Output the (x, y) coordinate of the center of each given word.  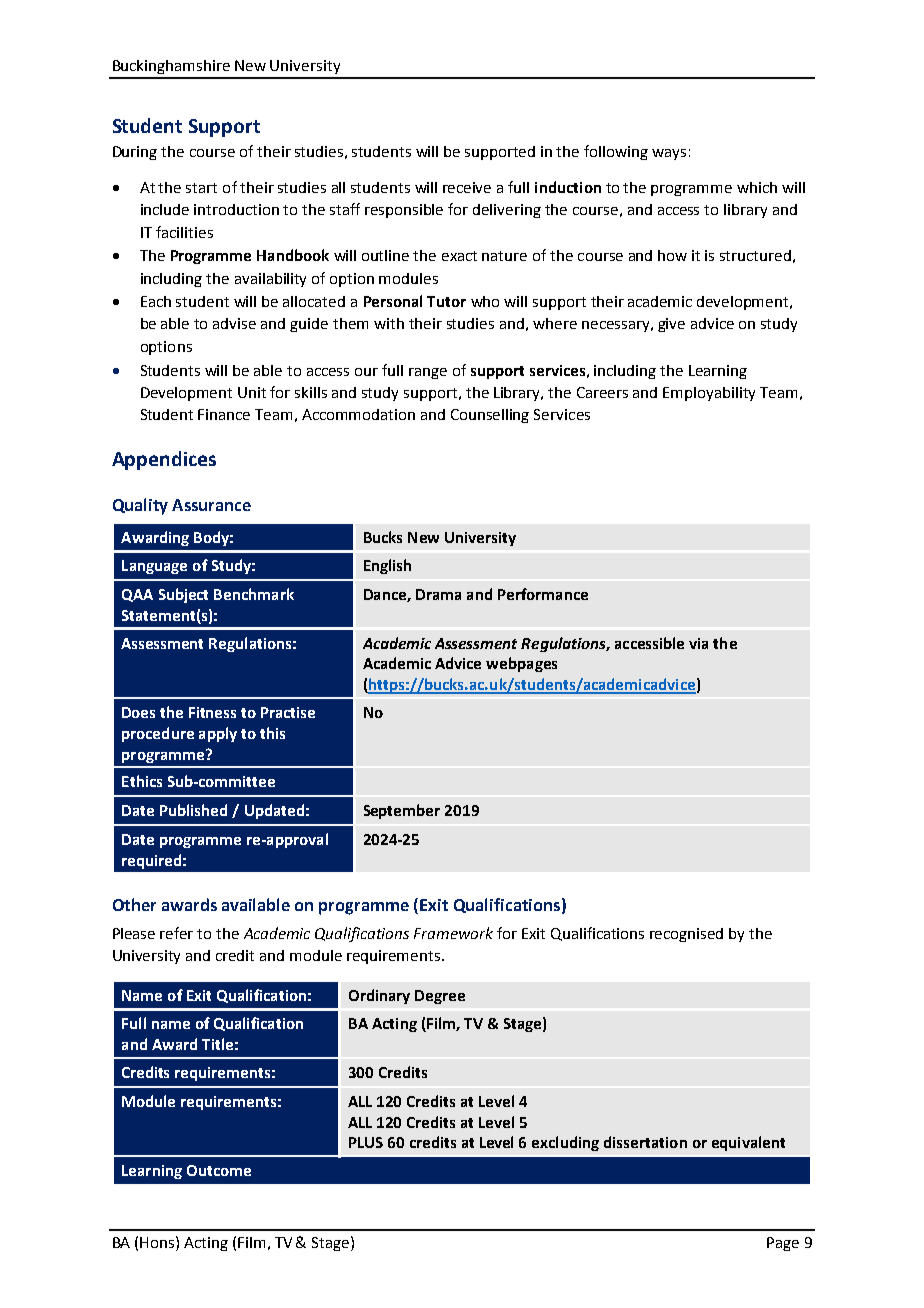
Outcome (219, 1170)
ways (669, 154)
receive (467, 187)
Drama (438, 594)
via (698, 643)
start (201, 188)
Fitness (212, 712)
